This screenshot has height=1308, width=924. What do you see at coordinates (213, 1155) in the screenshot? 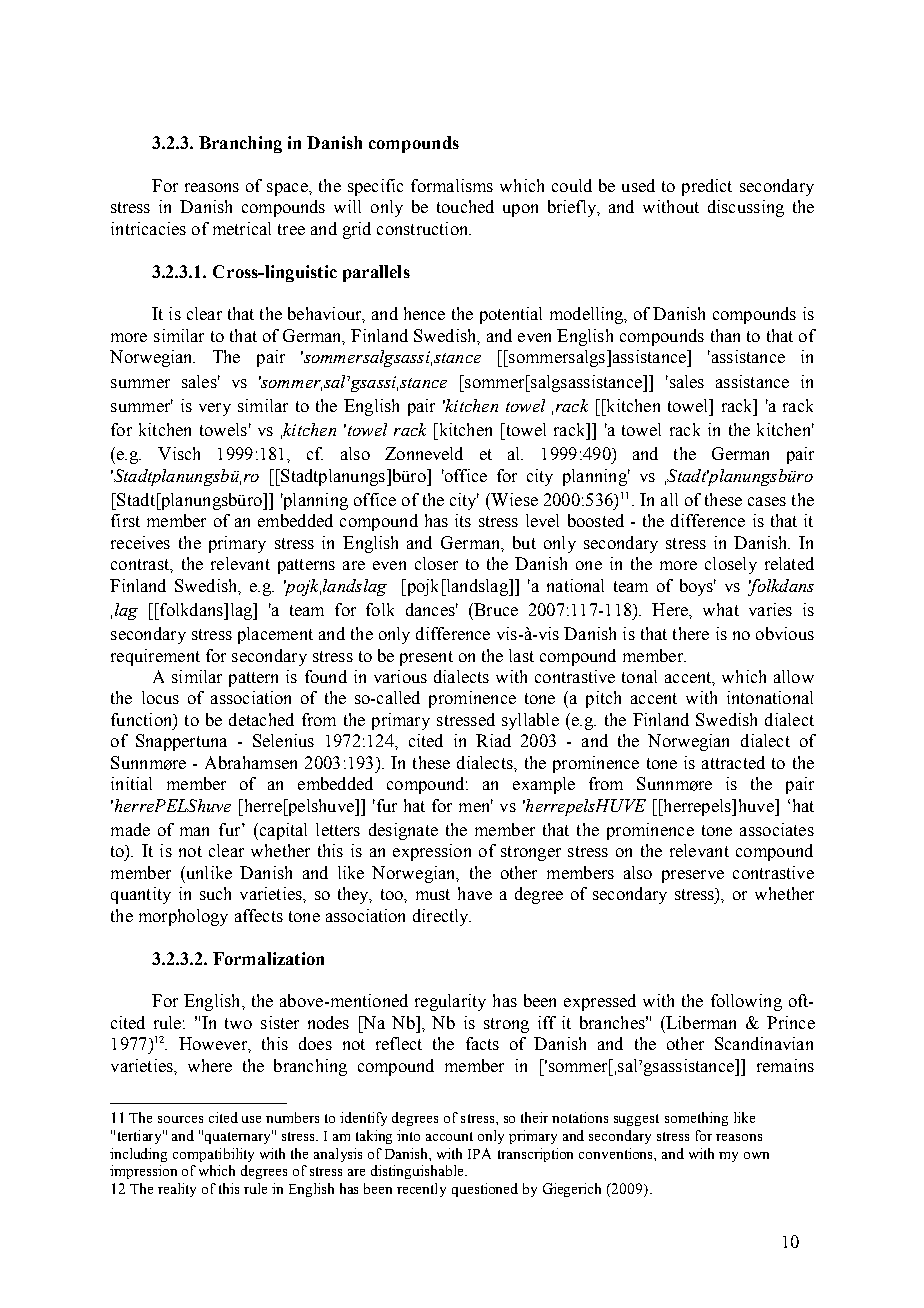
I see `compatibility` at bounding box center [213, 1155].
